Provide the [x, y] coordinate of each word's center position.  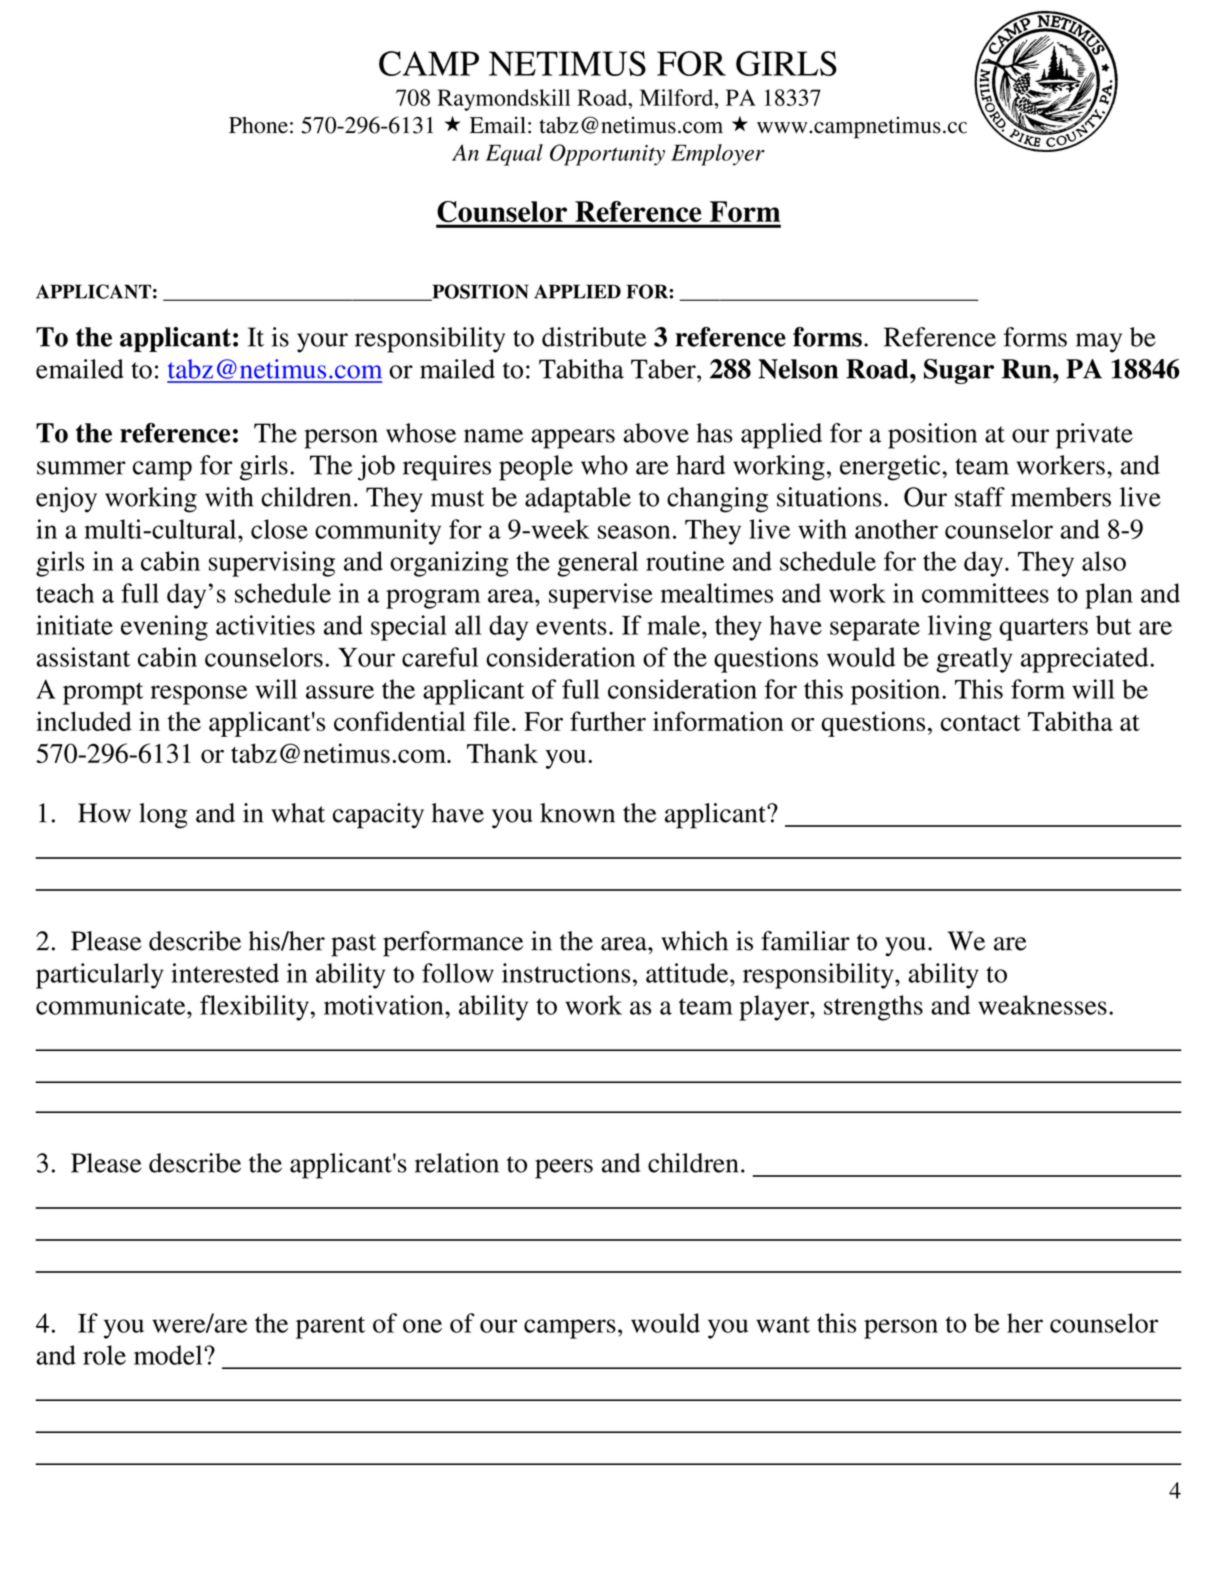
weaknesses [1042, 1005]
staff [980, 497]
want [783, 1324]
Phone [258, 125]
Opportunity [607, 155]
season [634, 532]
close [279, 529]
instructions [566, 973]
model [169, 1355]
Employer [718, 155]
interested [225, 973]
